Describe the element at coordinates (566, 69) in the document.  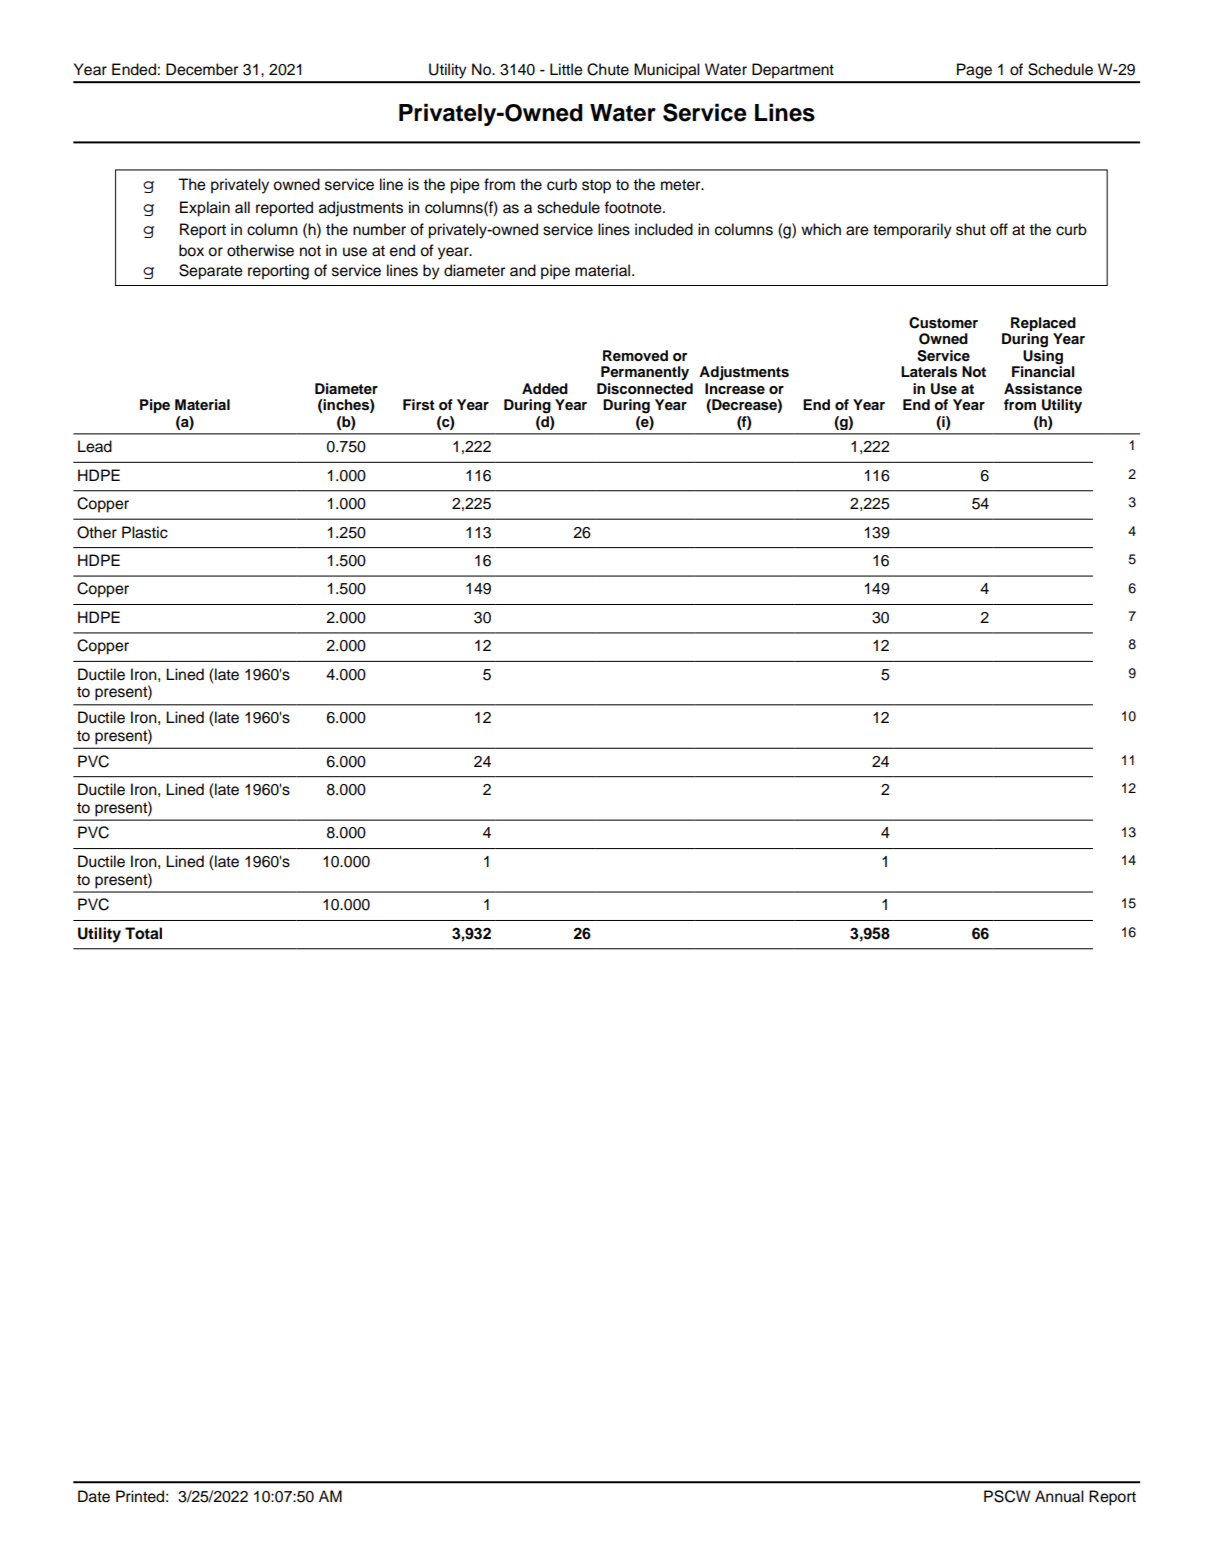
I see `Little` at that location.
